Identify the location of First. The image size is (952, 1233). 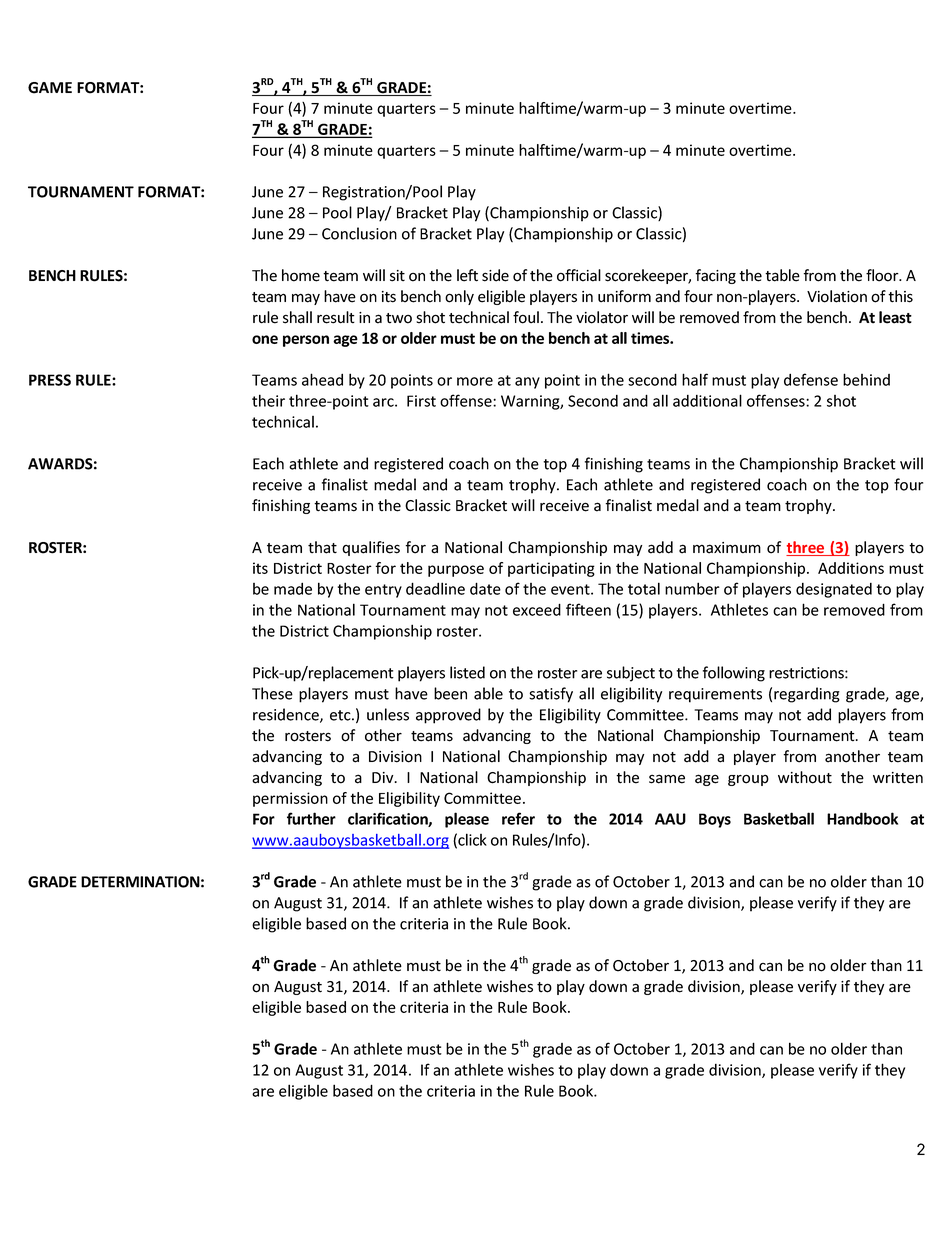
(421, 401).
